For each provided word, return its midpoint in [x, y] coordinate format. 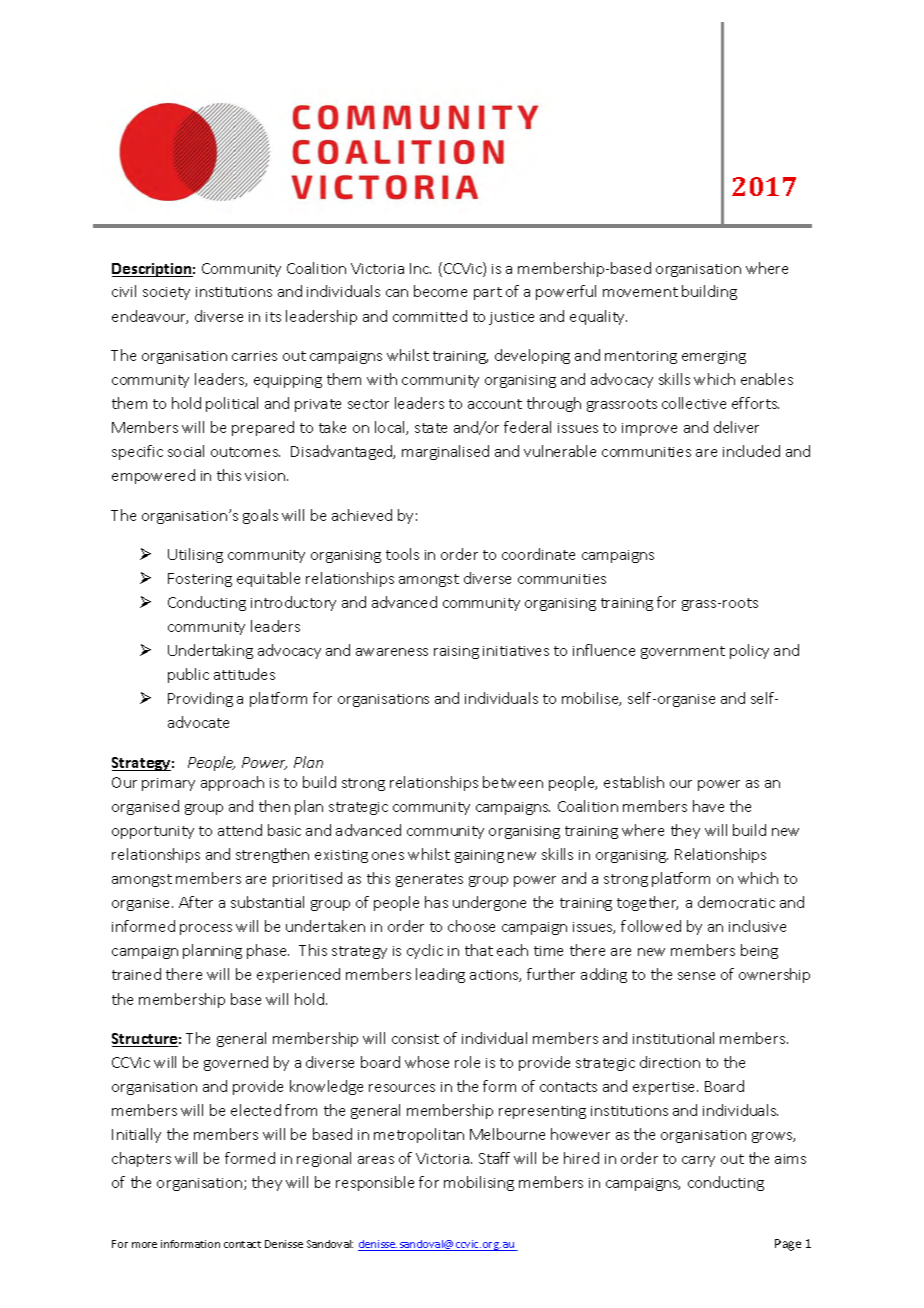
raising [456, 652]
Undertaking [210, 651]
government [683, 652]
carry [698, 1161]
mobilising [479, 1183]
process [206, 929]
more [144, 1245]
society [166, 293]
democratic [736, 902]
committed [430, 316]
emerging [714, 357]
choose [471, 926]
